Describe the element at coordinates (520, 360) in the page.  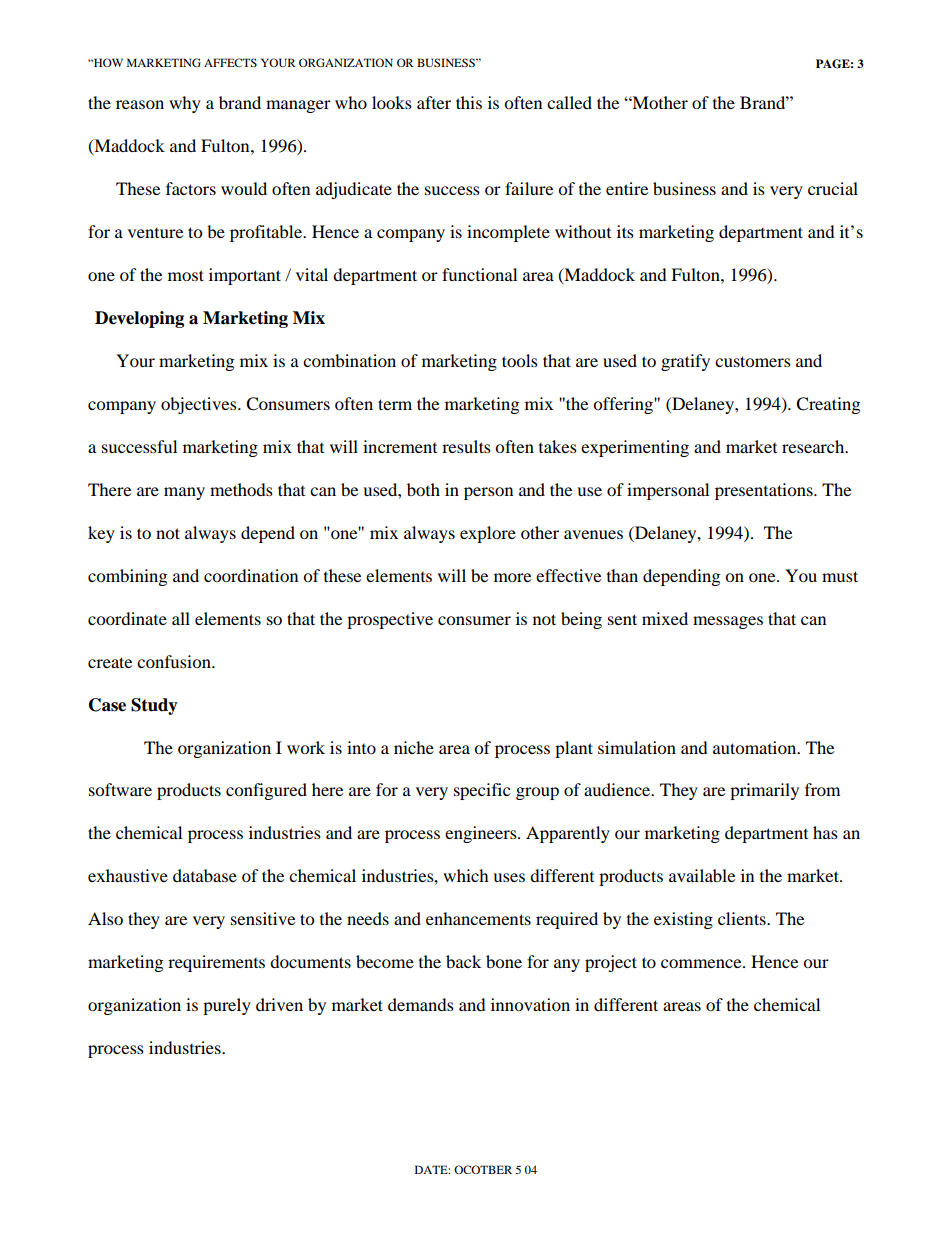
I see `tools` at that location.
